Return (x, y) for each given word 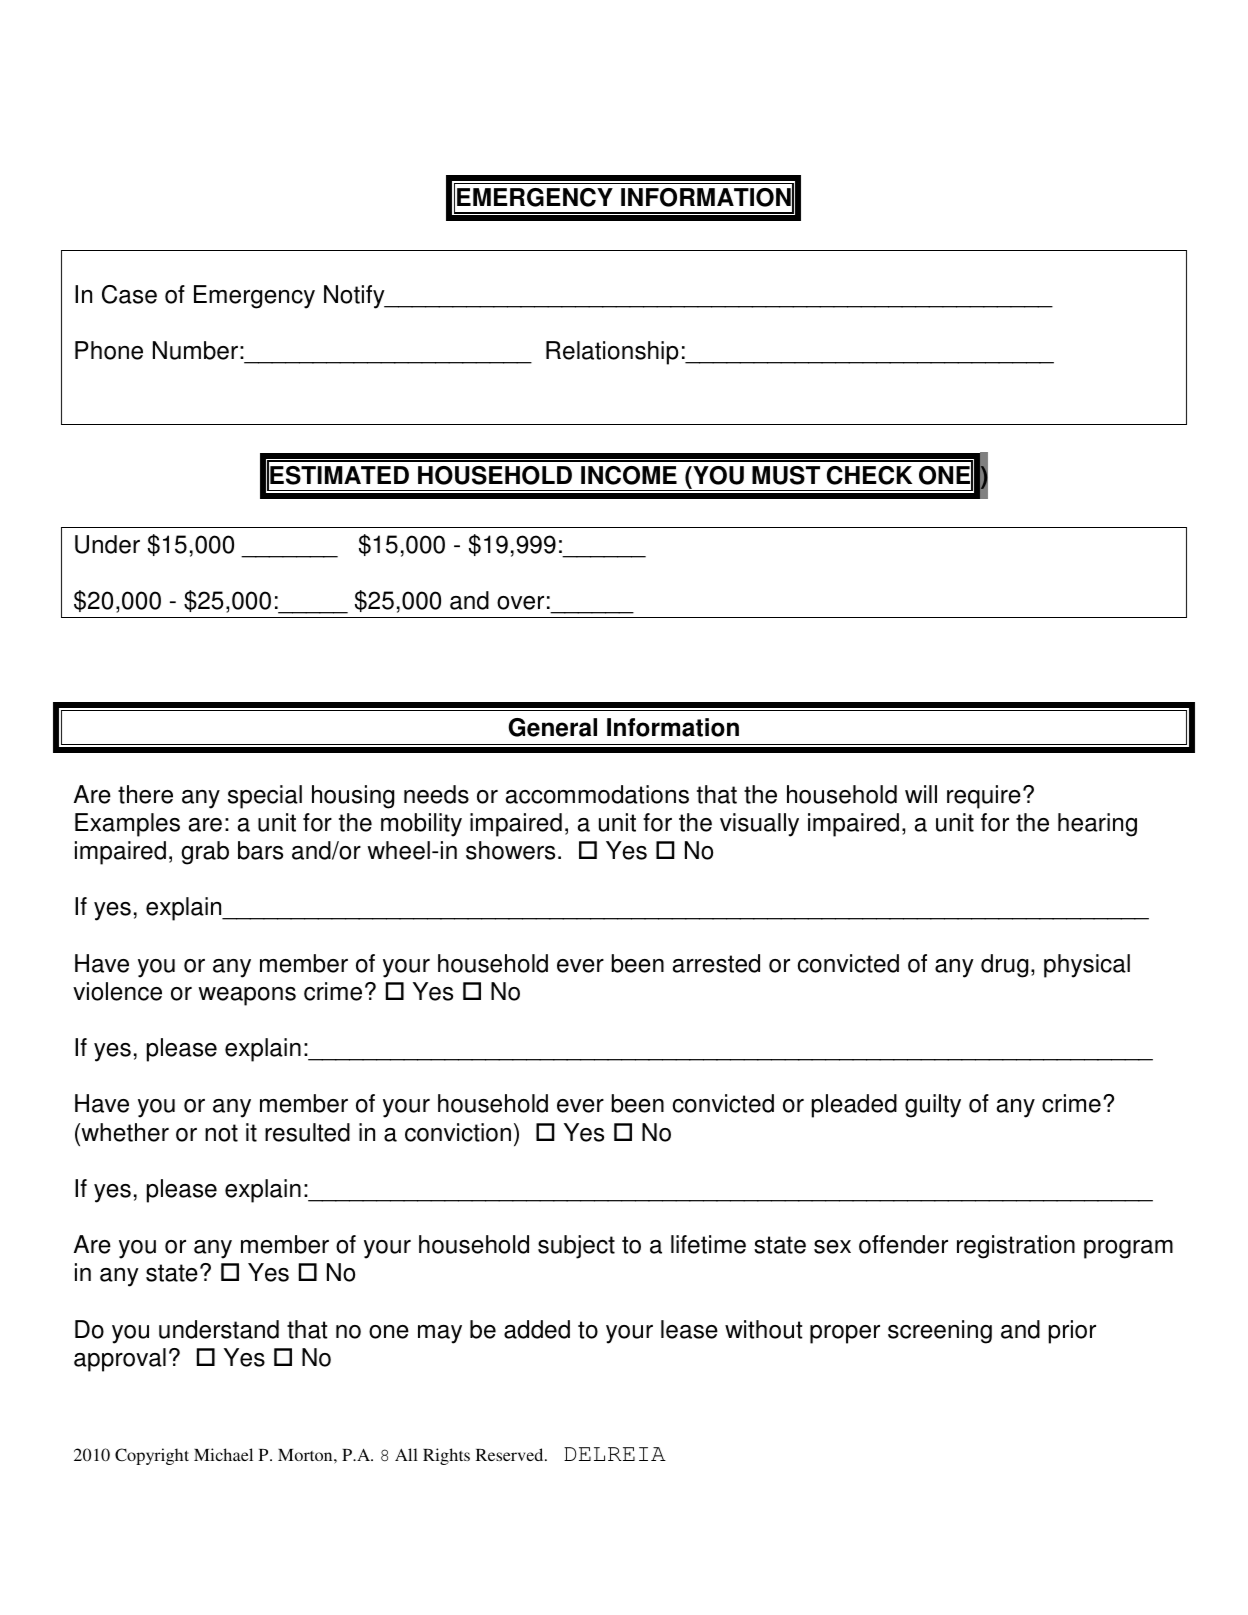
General (552, 727)
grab (205, 853)
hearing (1097, 825)
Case (129, 294)
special (265, 797)
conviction (458, 1132)
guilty (933, 1106)
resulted (307, 1132)
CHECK (869, 475)
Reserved (511, 1454)
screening (940, 1332)
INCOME (629, 475)
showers (510, 850)
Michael (223, 1454)
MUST (786, 475)
